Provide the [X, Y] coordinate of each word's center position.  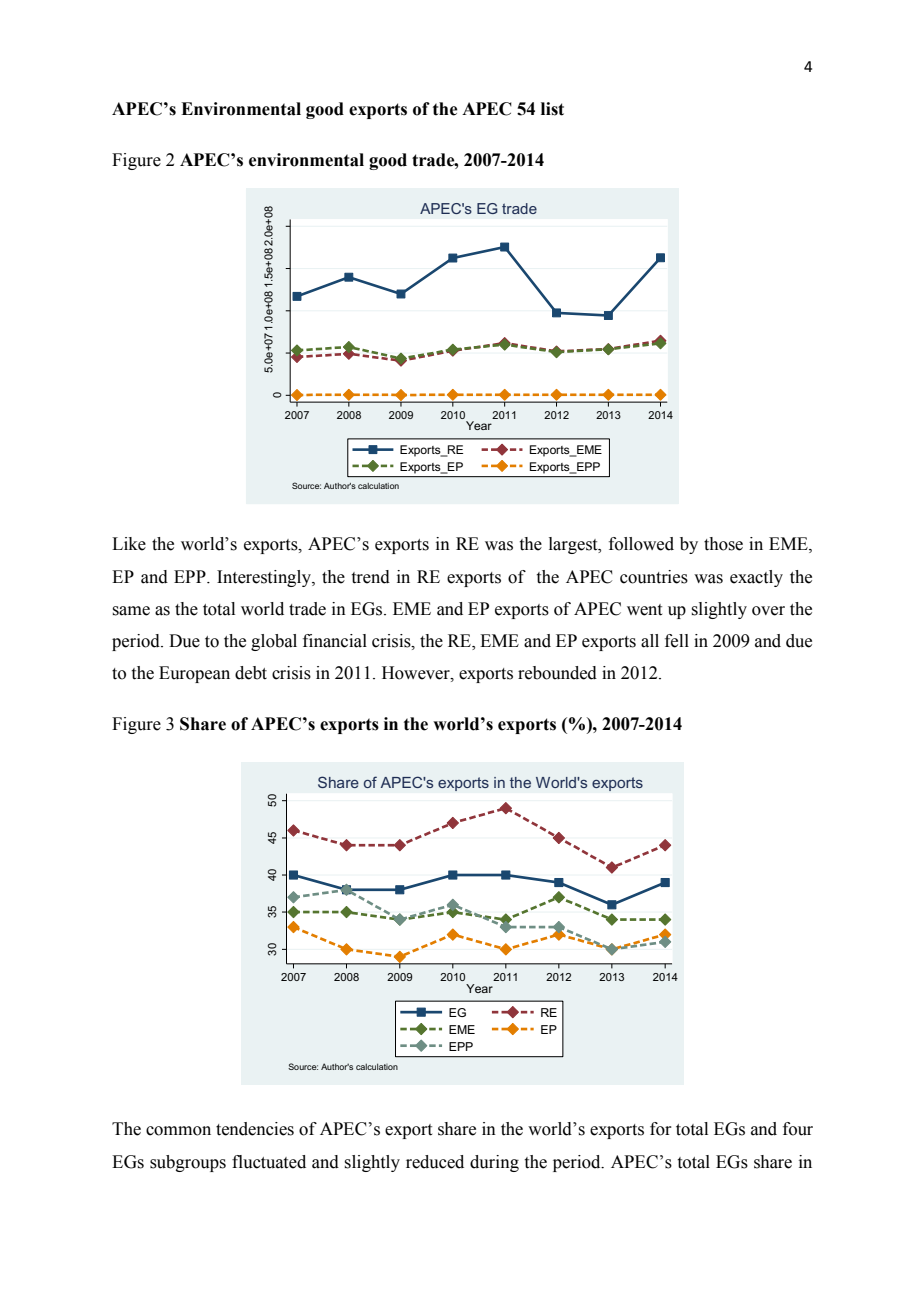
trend [371, 577]
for [661, 1129]
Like [129, 544]
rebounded [557, 673]
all [650, 641]
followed [641, 544]
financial [335, 641]
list [552, 109]
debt [251, 673]
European [194, 674]
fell [677, 641]
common [178, 1131]
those [723, 544]
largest [574, 545]
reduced [435, 1162]
